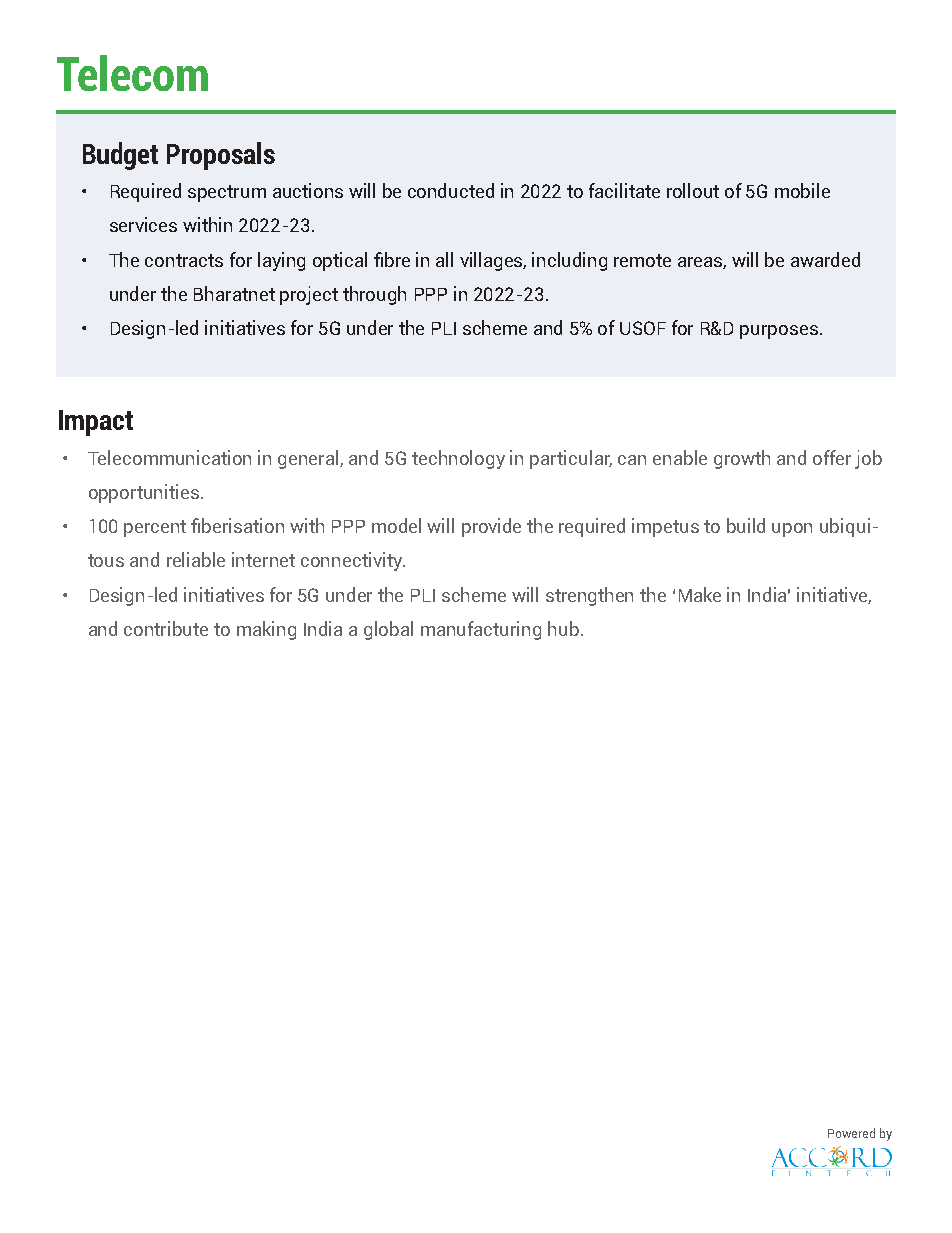 This screenshot has height=1233, width=952. I want to click on conducted, so click(451, 190).
